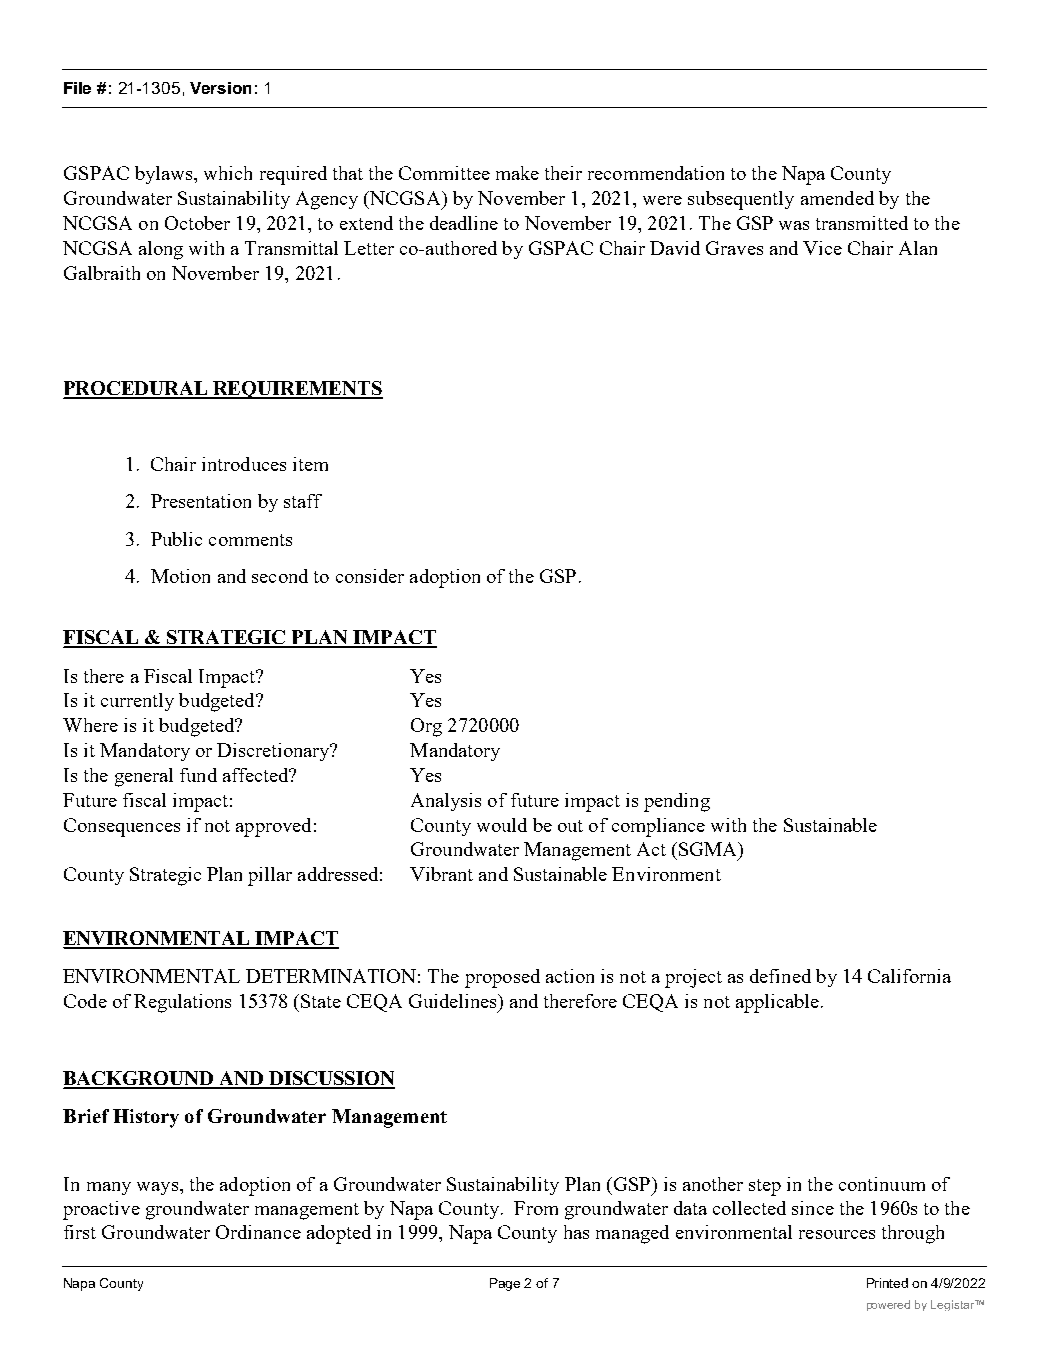 The image size is (1049, 1357). I want to click on Page, so click(505, 1284).
